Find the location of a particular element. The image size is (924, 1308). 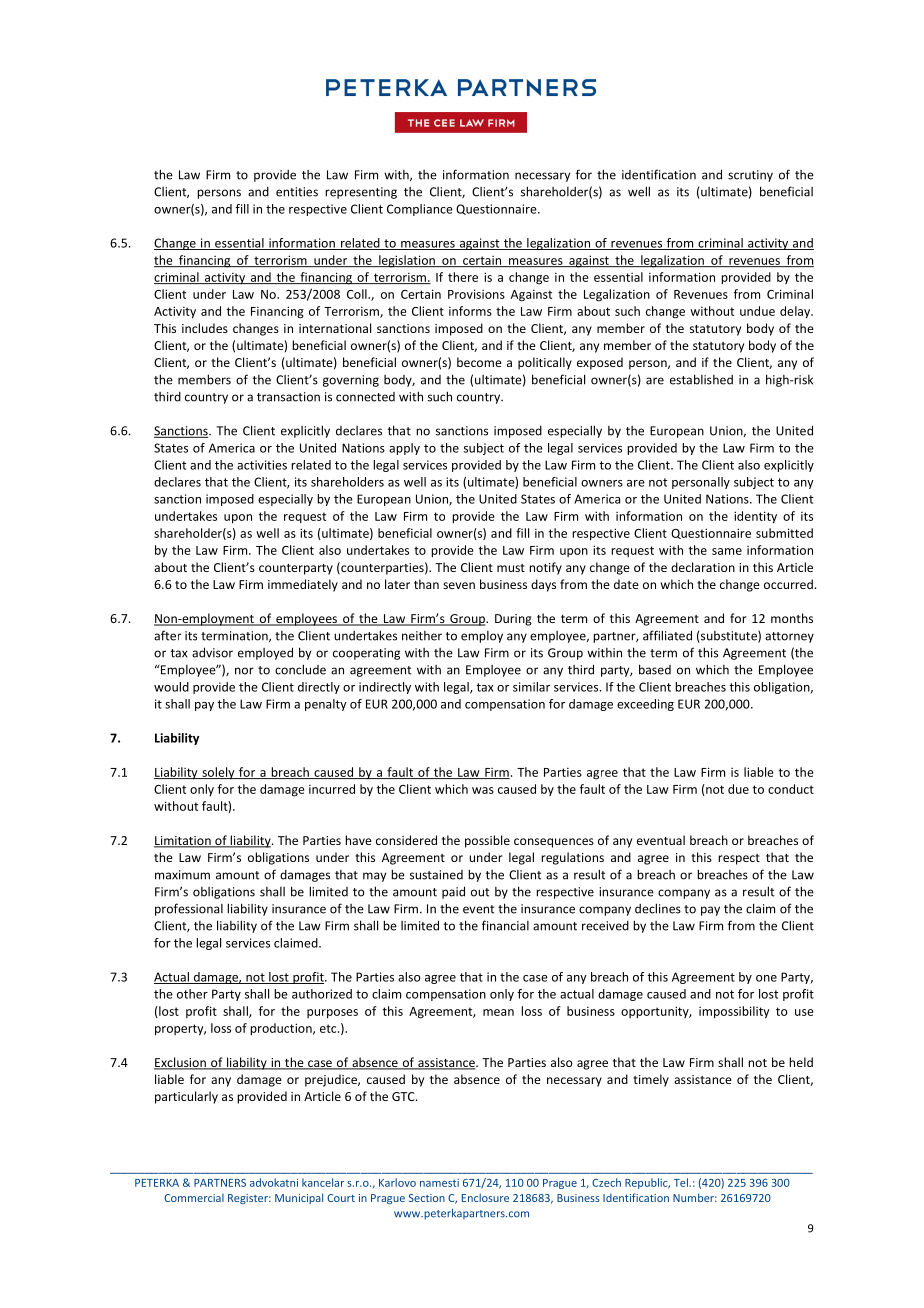

Commercial is located at coordinates (194, 1198).
